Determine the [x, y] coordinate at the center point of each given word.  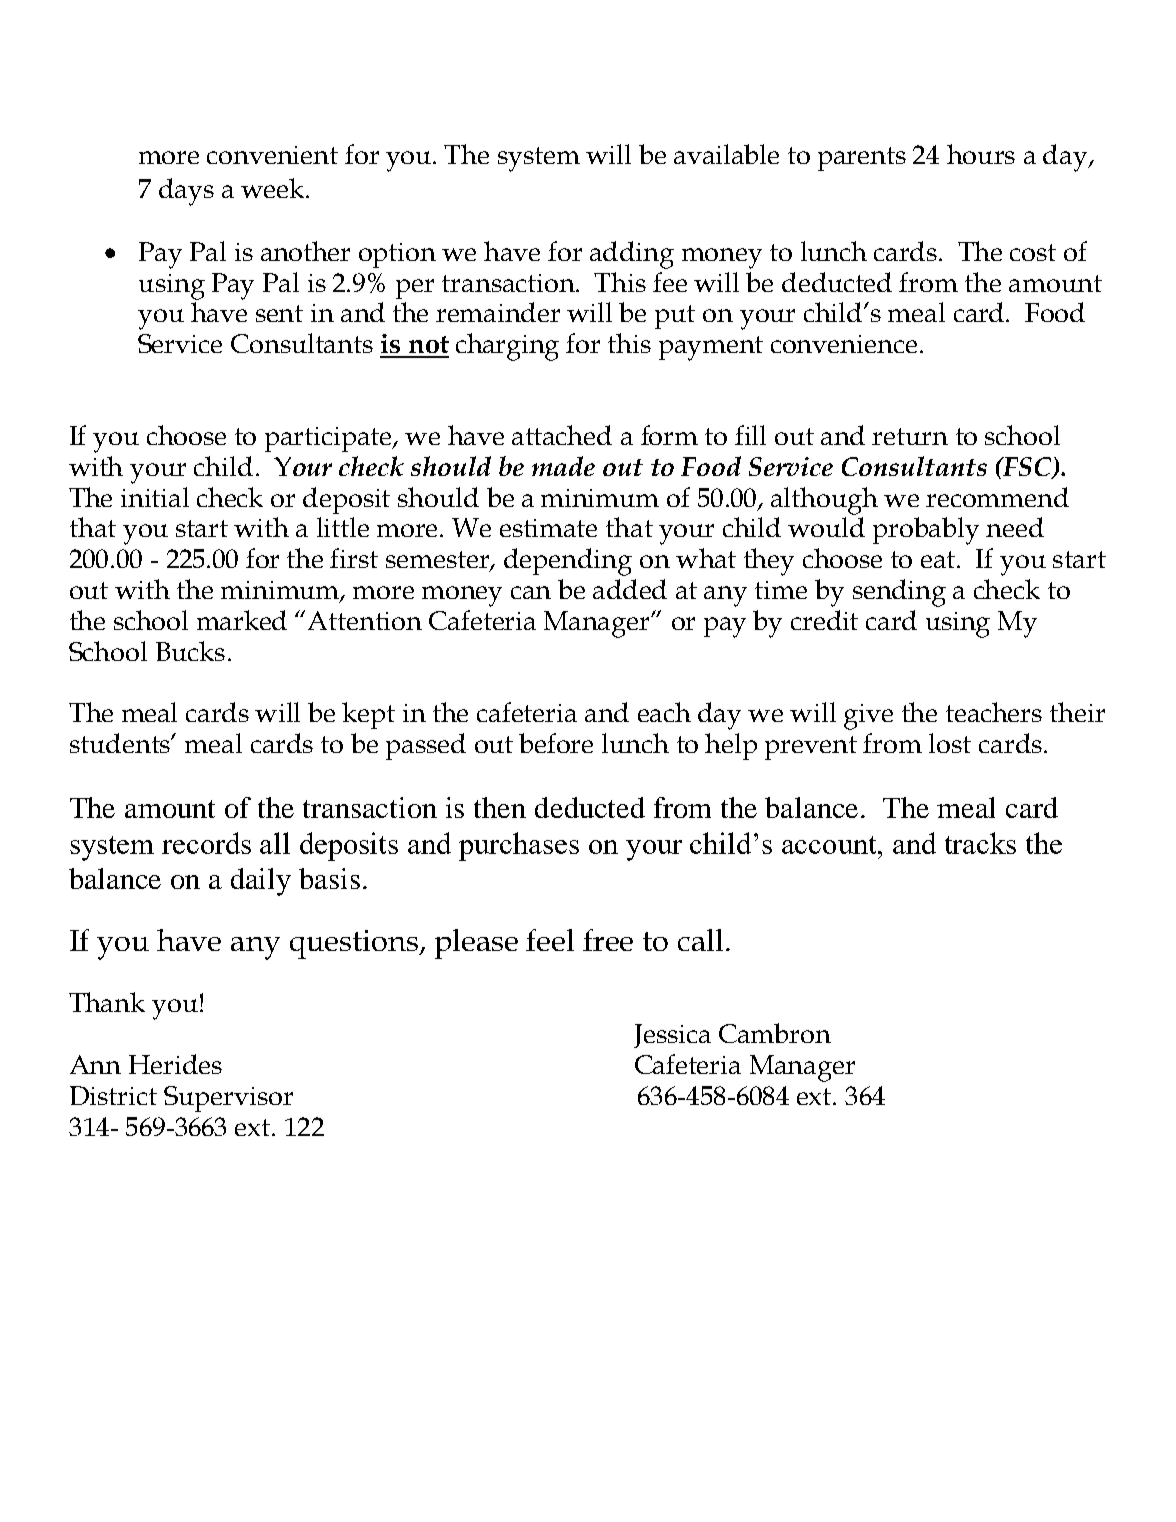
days [186, 192]
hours [981, 154]
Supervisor [228, 1099]
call [700, 940]
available [726, 154]
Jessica [672, 1036]
